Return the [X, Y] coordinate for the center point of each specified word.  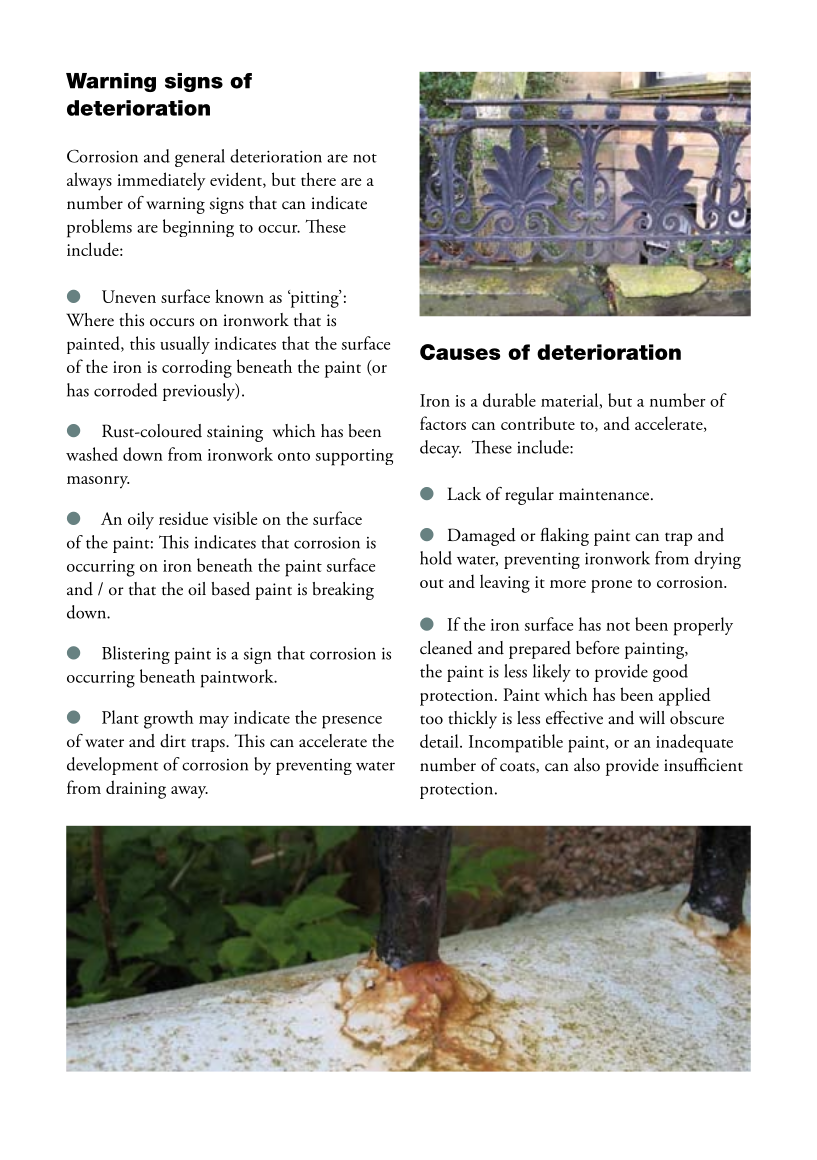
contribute [538, 423]
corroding [197, 369]
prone [611, 586]
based [230, 589]
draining [136, 789]
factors [443, 423]
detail [440, 741]
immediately [161, 181]
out [432, 583]
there [318, 179]
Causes [460, 352]
